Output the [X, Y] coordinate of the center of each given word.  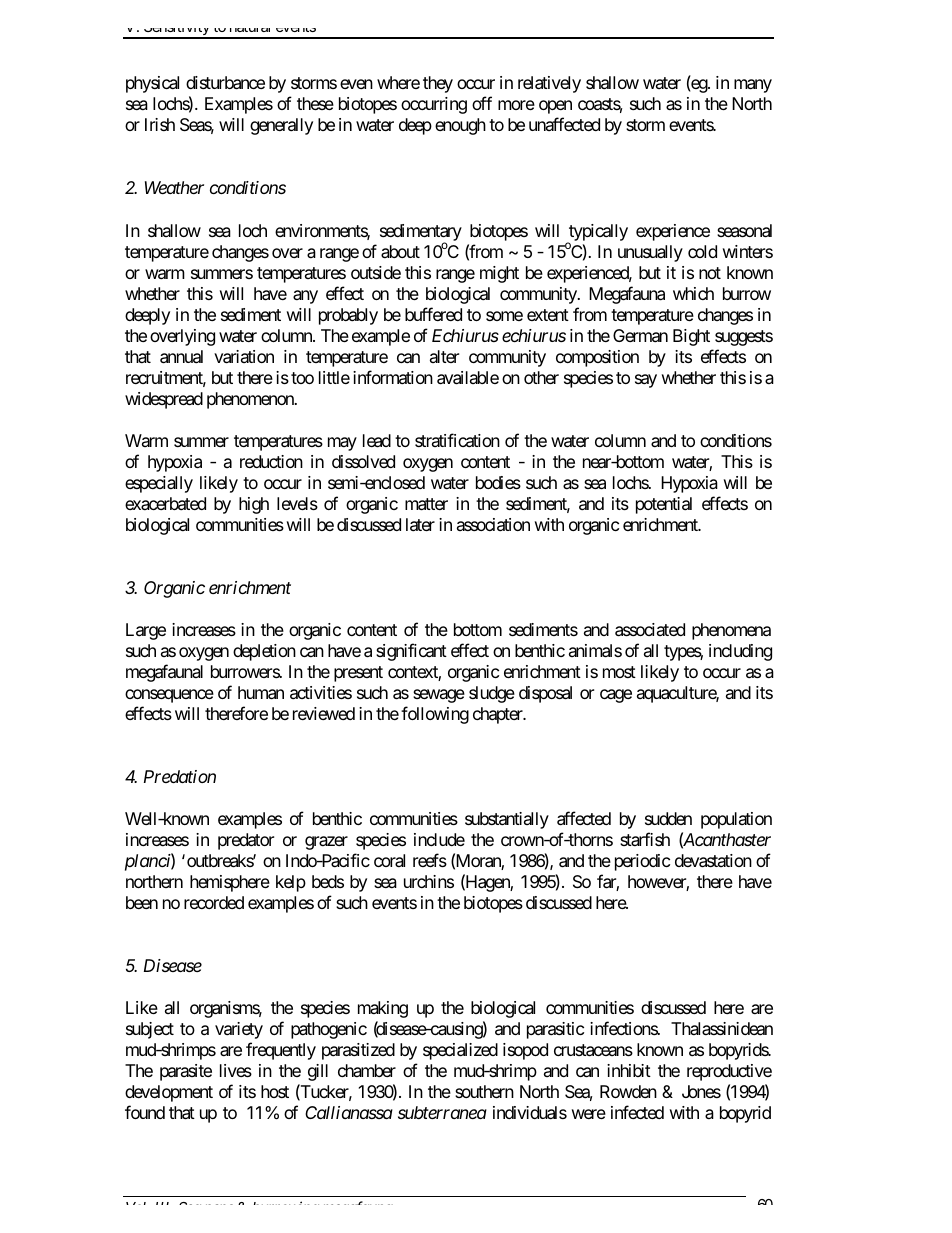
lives [236, 1070]
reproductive [729, 1072]
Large [146, 631]
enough [460, 126]
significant [411, 652]
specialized [460, 1051]
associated [650, 630]
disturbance [225, 83]
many [753, 86]
